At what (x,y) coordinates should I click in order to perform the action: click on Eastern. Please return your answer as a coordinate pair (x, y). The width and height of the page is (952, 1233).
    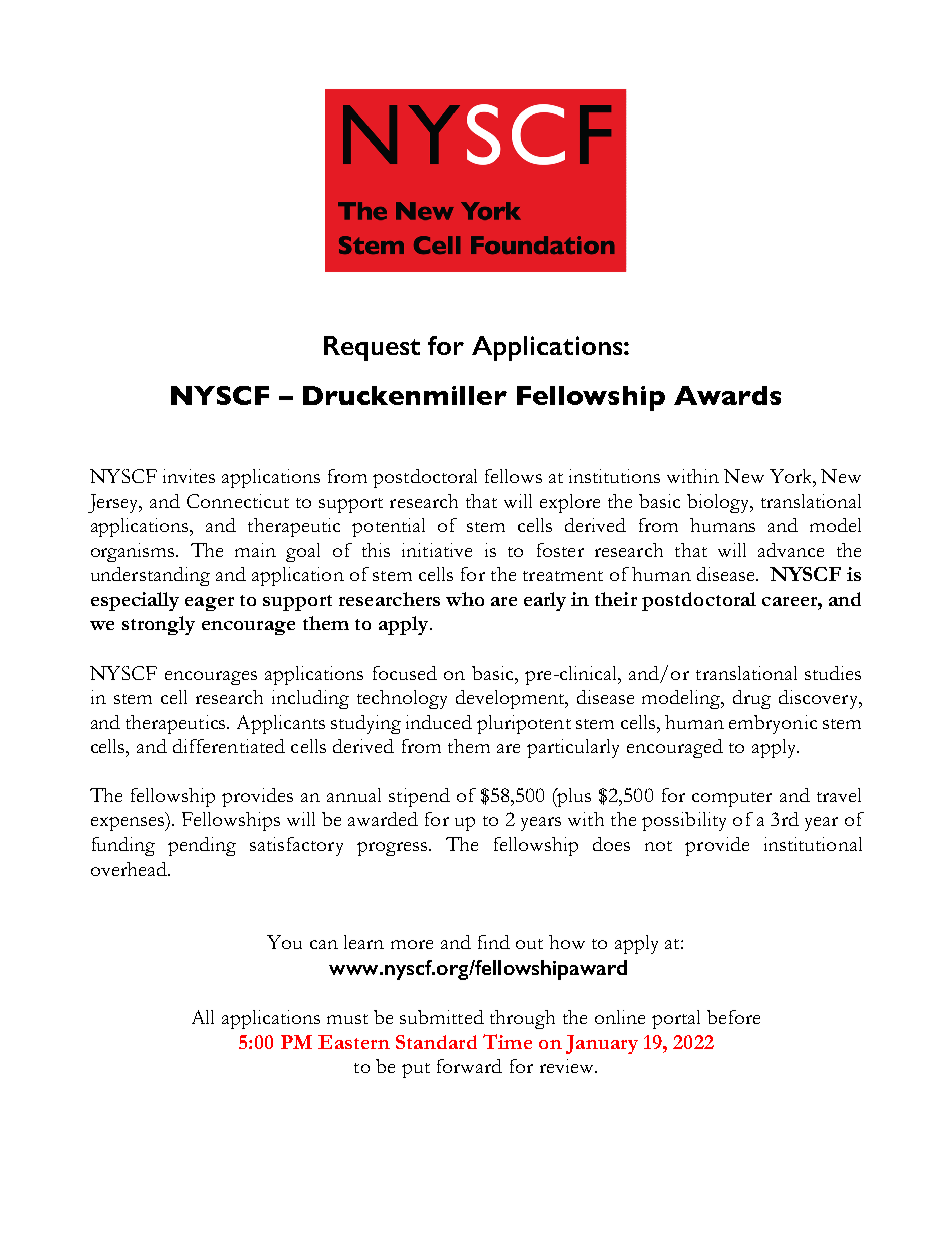
    Looking at the image, I should click on (354, 1042).
